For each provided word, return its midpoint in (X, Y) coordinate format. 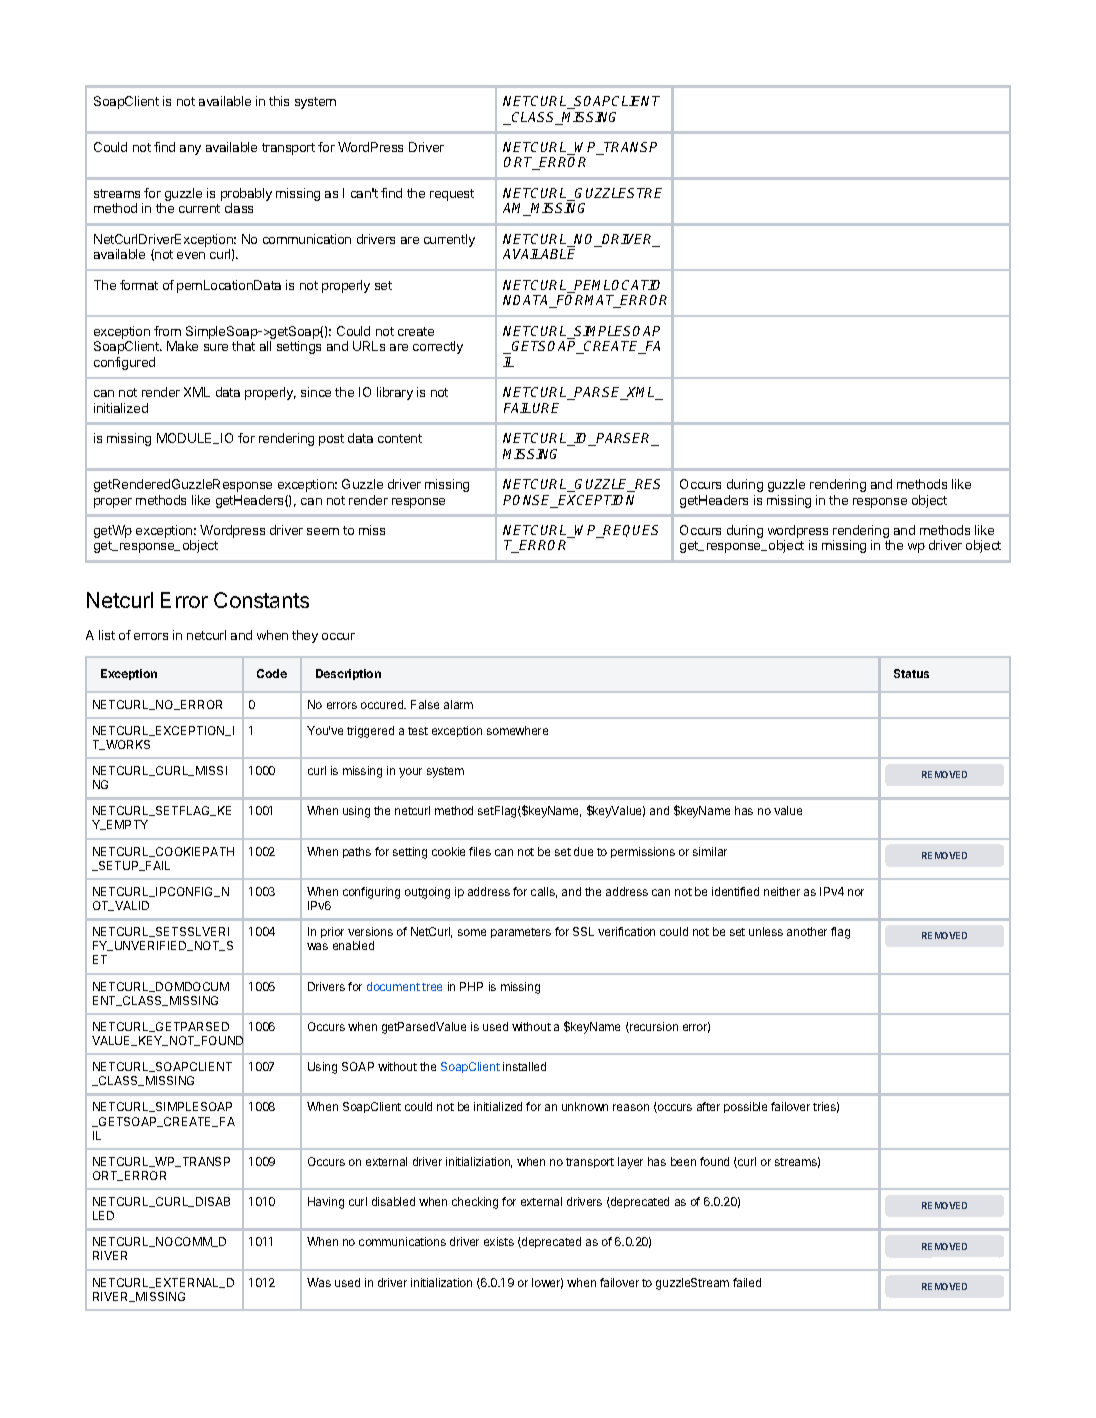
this (279, 101)
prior (332, 932)
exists (499, 1241)
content (400, 438)
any (190, 150)
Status (911, 673)
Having (326, 1203)
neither (782, 891)
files (480, 851)
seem (323, 531)
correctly (438, 347)
